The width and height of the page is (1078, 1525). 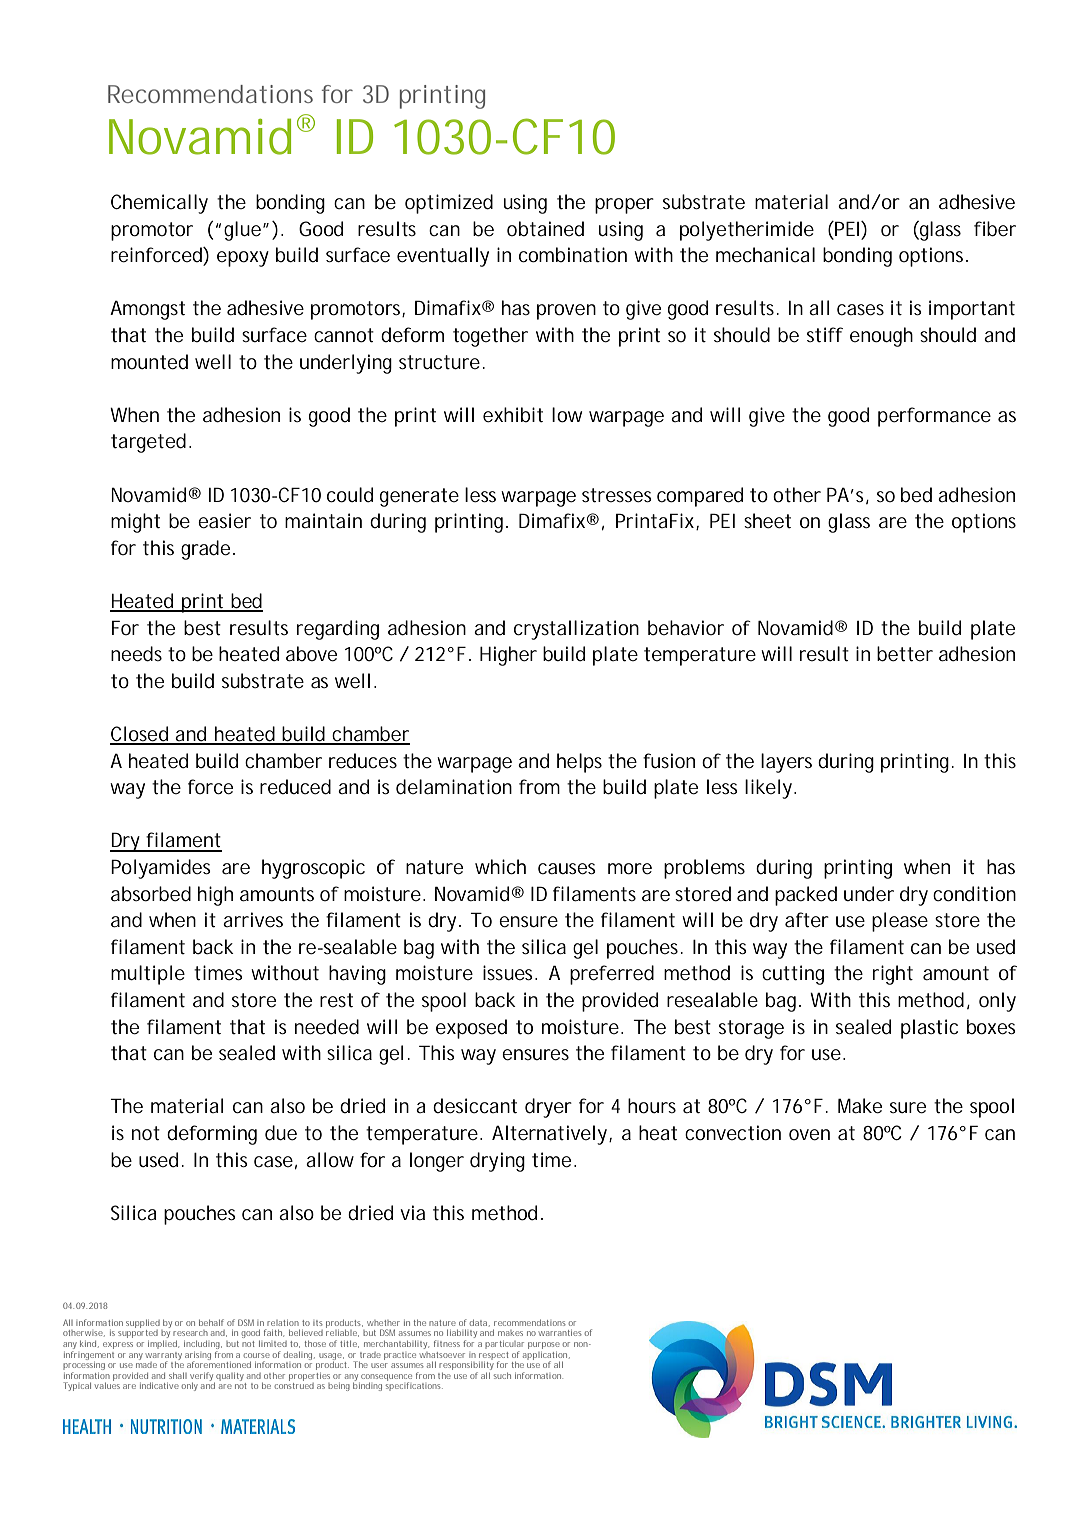 What do you see at coordinates (510, 972) in the page?
I see `issues` at bounding box center [510, 972].
